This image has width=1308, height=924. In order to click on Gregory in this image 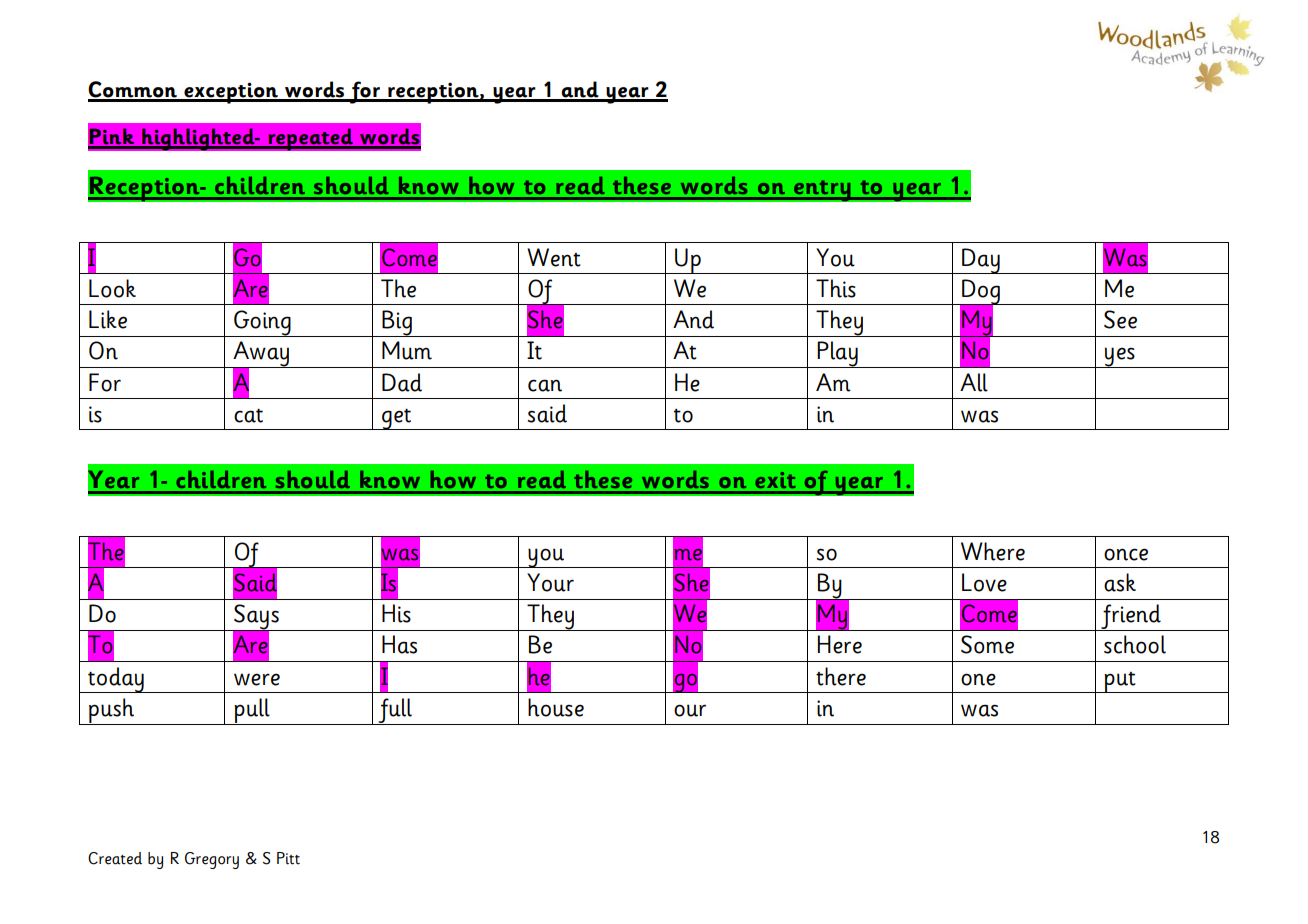, I will do `click(212, 860)`.
